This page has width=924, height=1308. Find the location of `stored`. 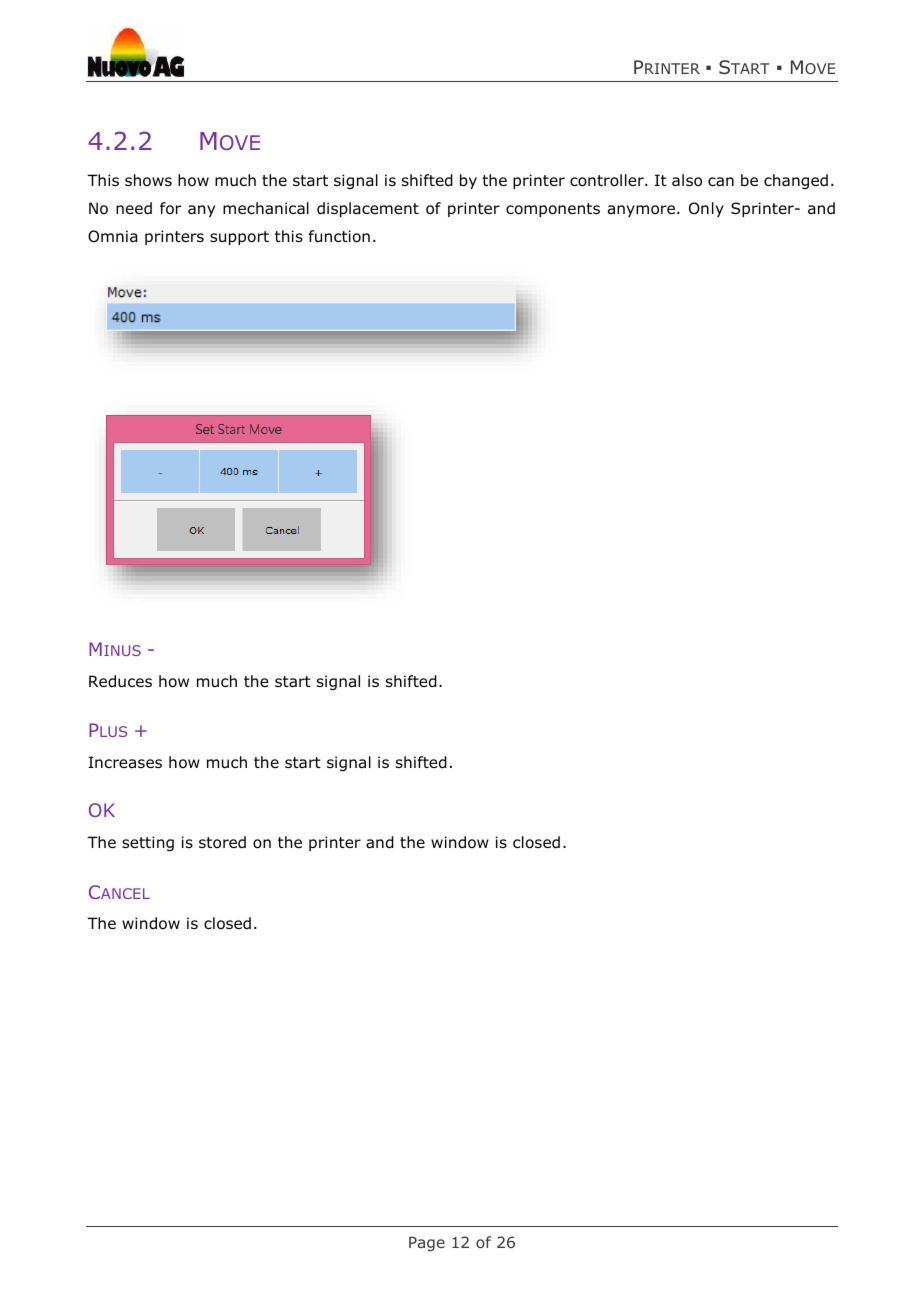

stored is located at coordinates (222, 842).
